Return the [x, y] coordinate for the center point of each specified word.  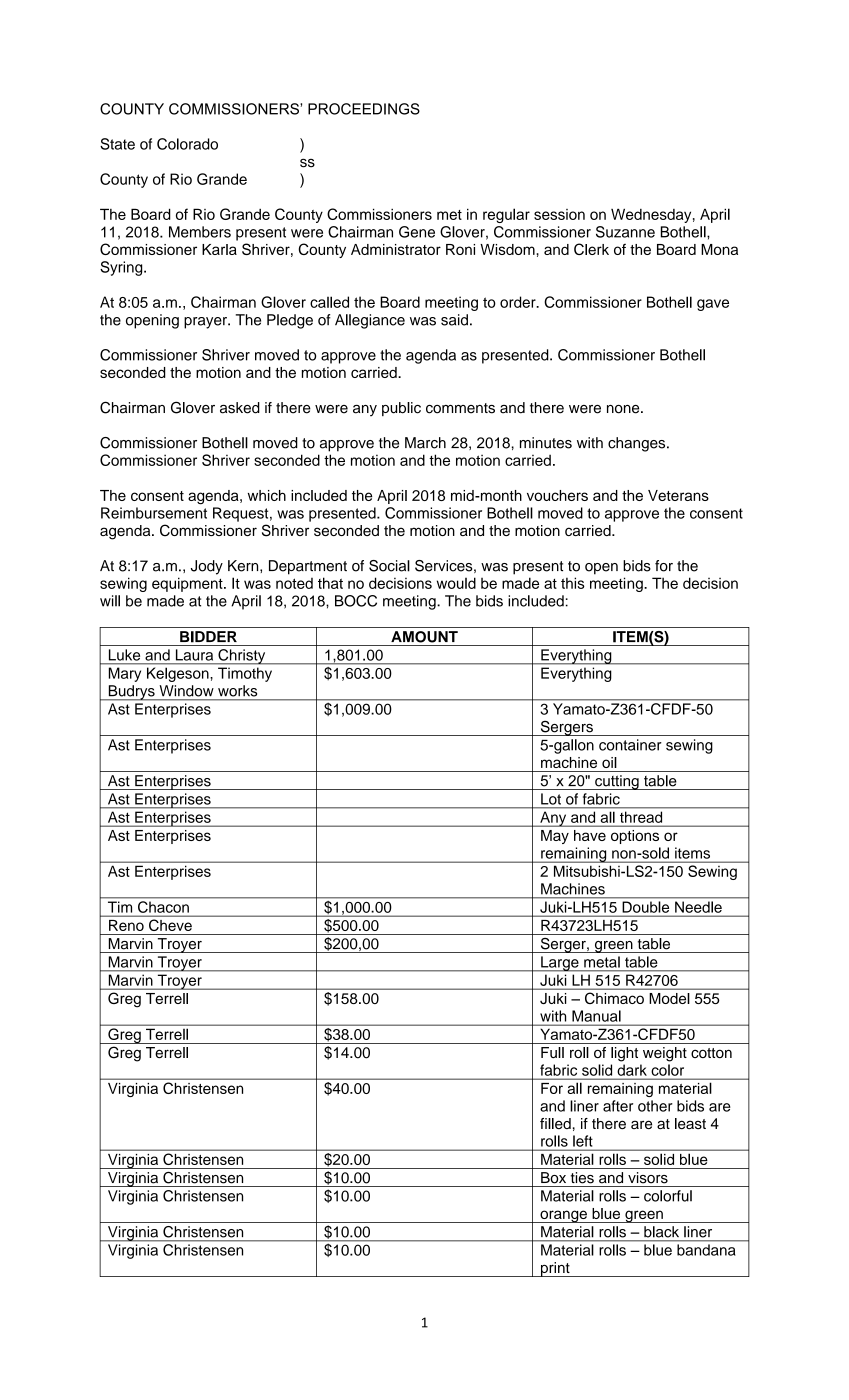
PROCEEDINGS [364, 109]
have [590, 835]
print [555, 1269]
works [237, 691]
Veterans [678, 495]
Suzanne [625, 232]
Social [389, 566]
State [117, 144]
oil [609, 762]
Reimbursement [154, 513]
